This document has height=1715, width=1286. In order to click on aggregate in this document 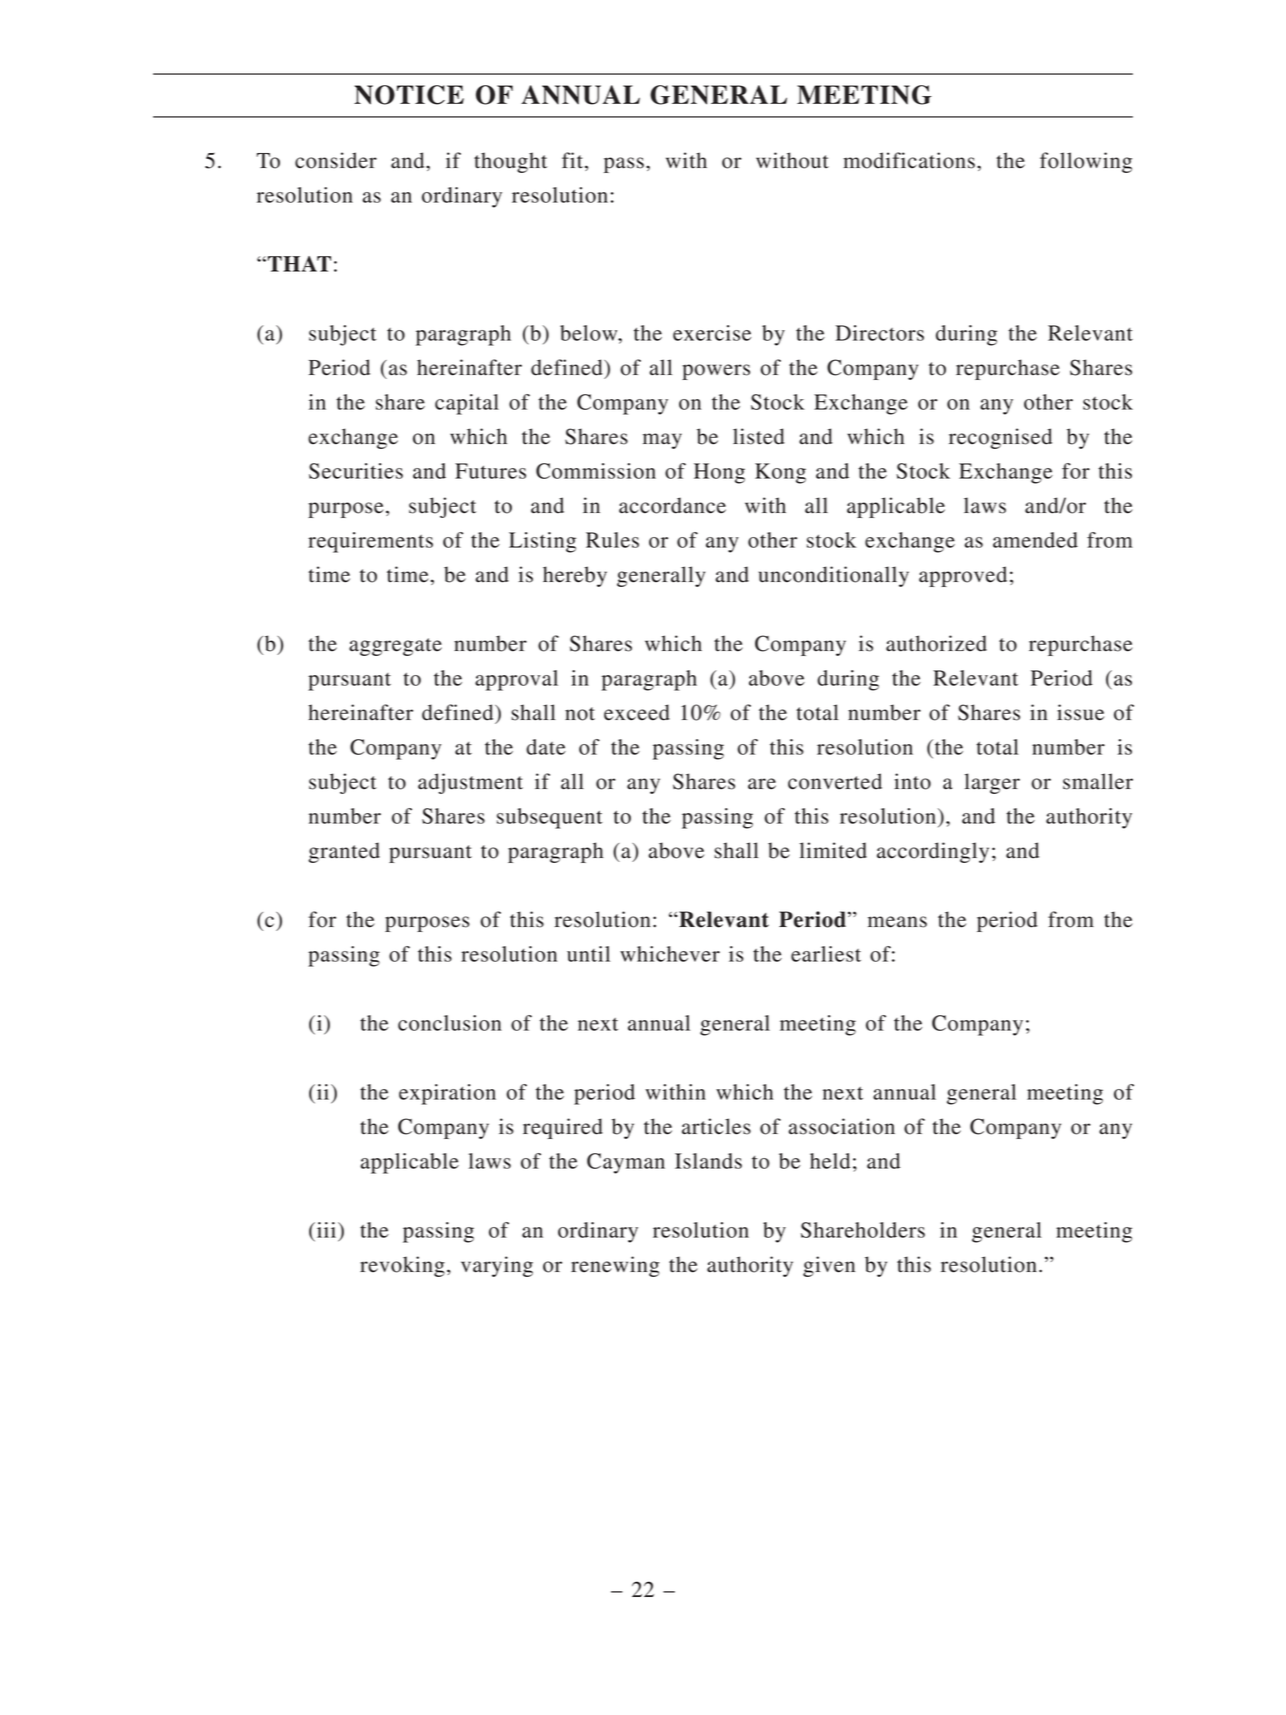, I will do `click(395, 647)`.
